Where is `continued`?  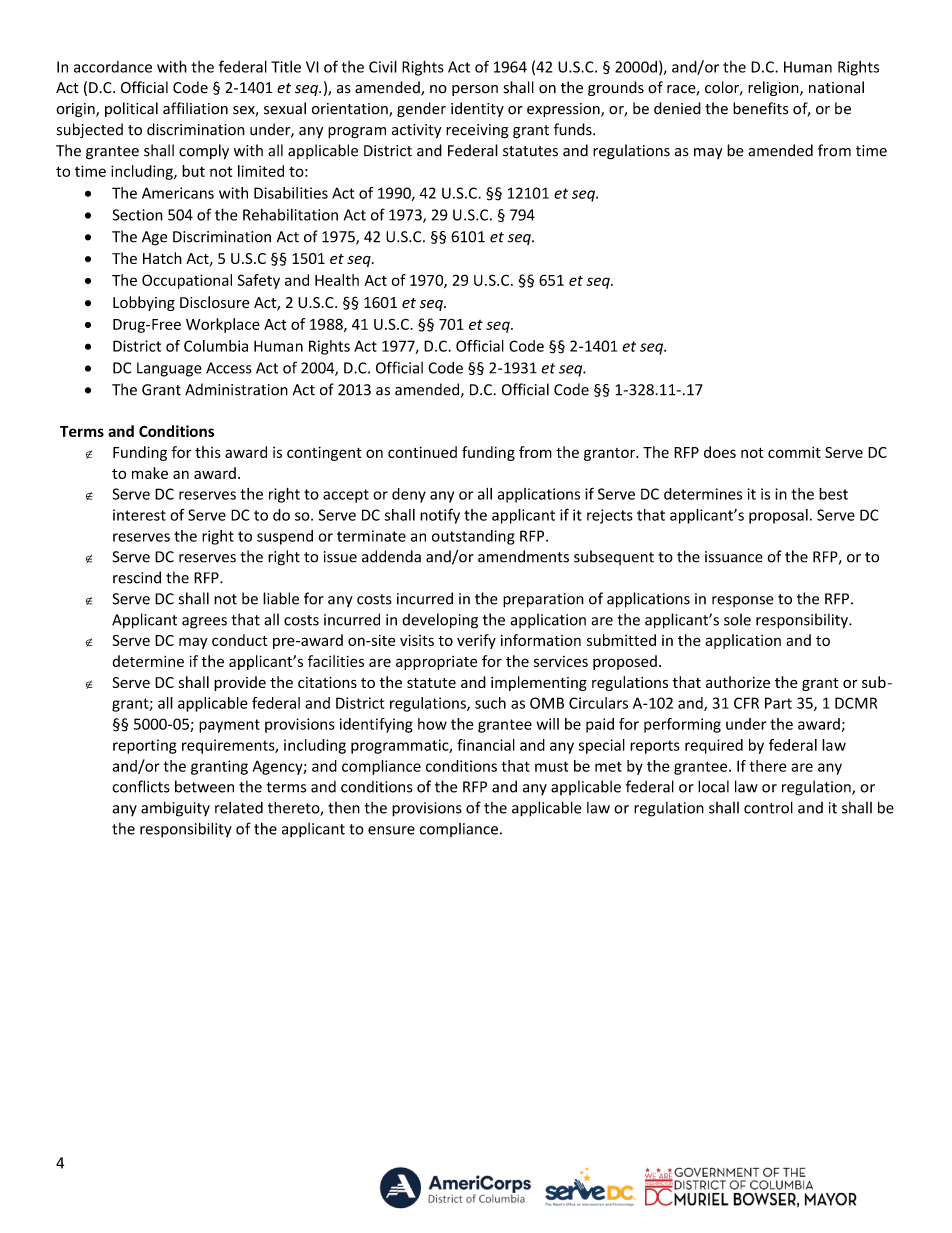
continued is located at coordinates (422, 452).
